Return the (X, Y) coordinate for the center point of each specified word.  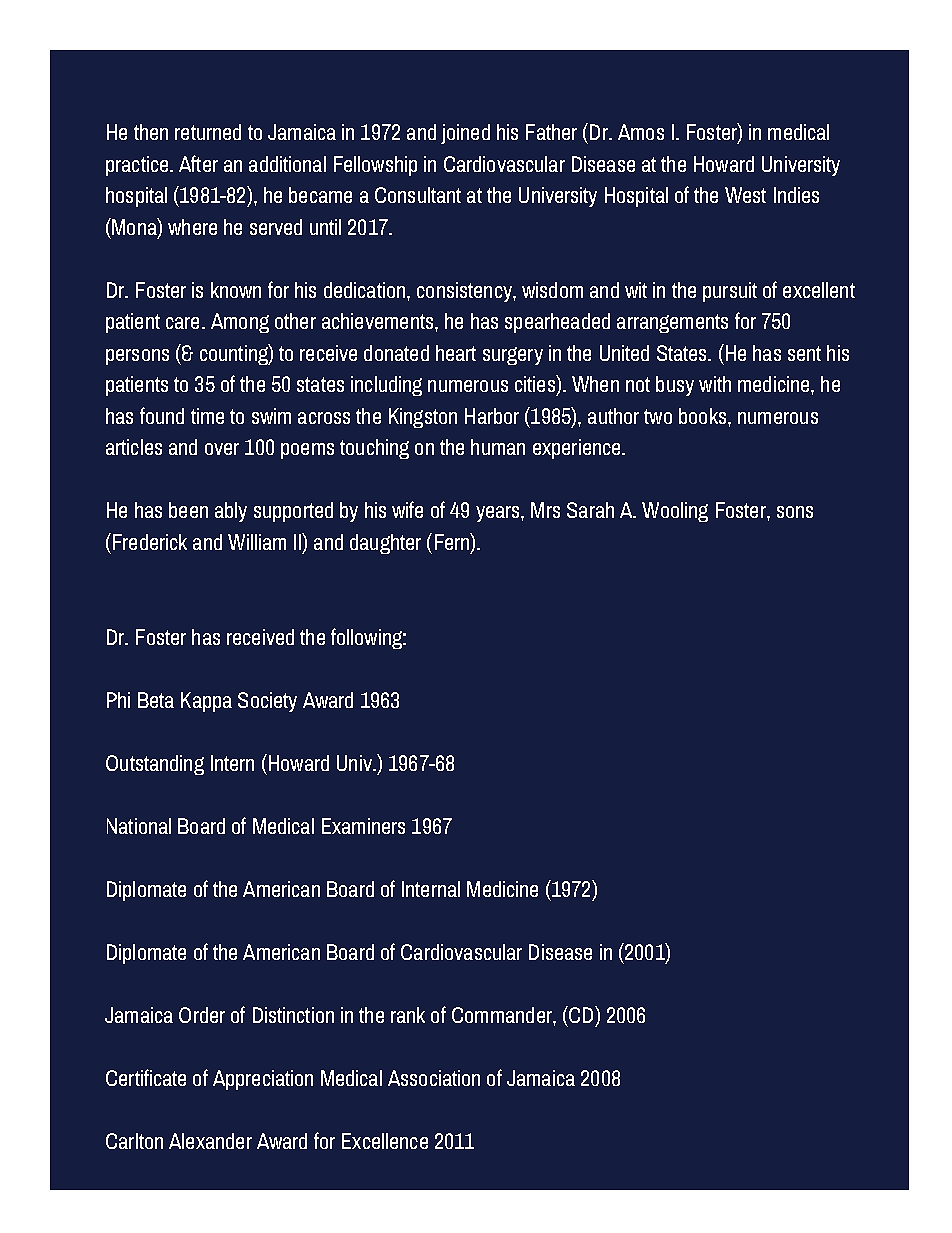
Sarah (590, 510)
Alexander (210, 1141)
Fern (453, 541)
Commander (503, 1015)
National (139, 826)
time (207, 416)
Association (434, 1078)
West (745, 195)
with (715, 384)
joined (465, 134)
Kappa (206, 702)
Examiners (363, 826)
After (198, 163)
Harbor (492, 416)
